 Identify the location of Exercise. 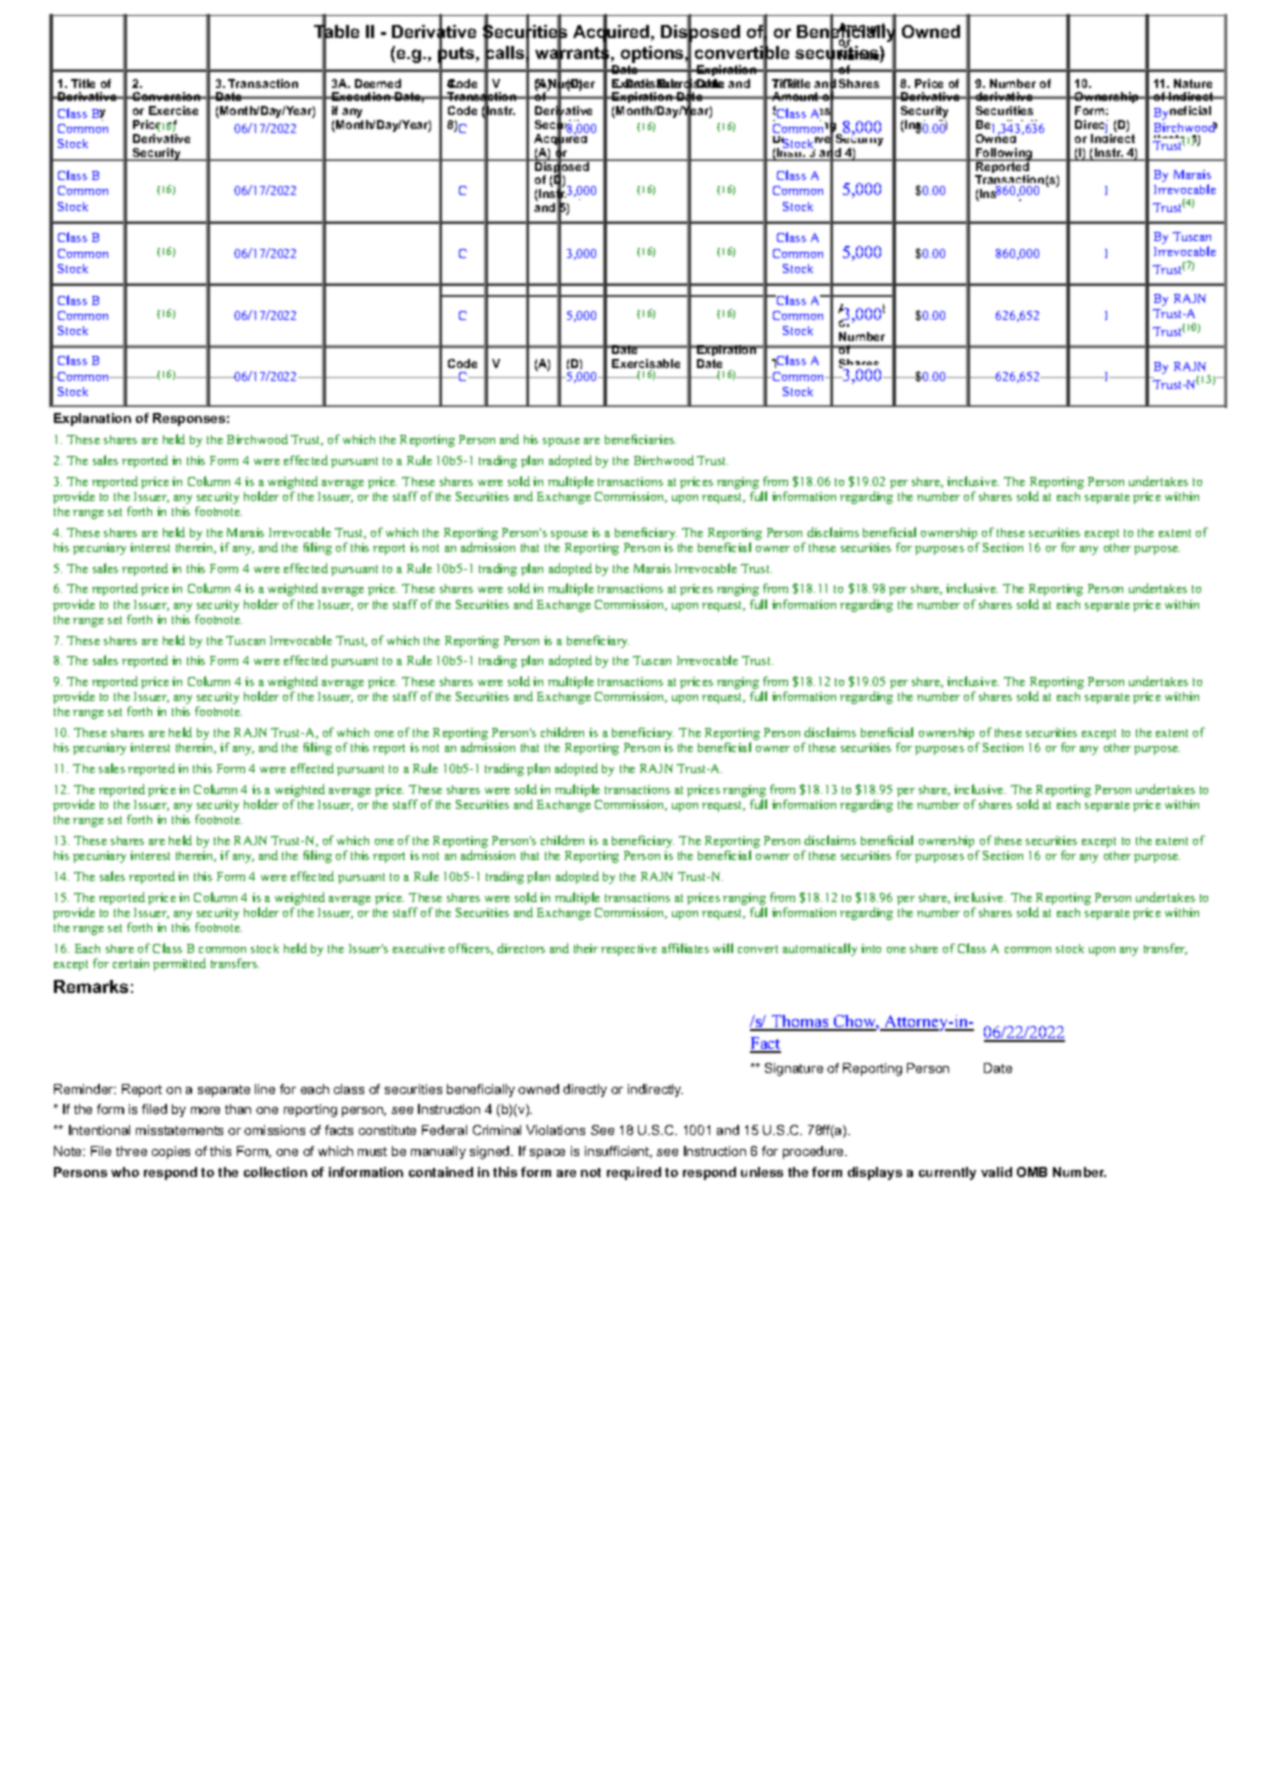
(173, 110).
